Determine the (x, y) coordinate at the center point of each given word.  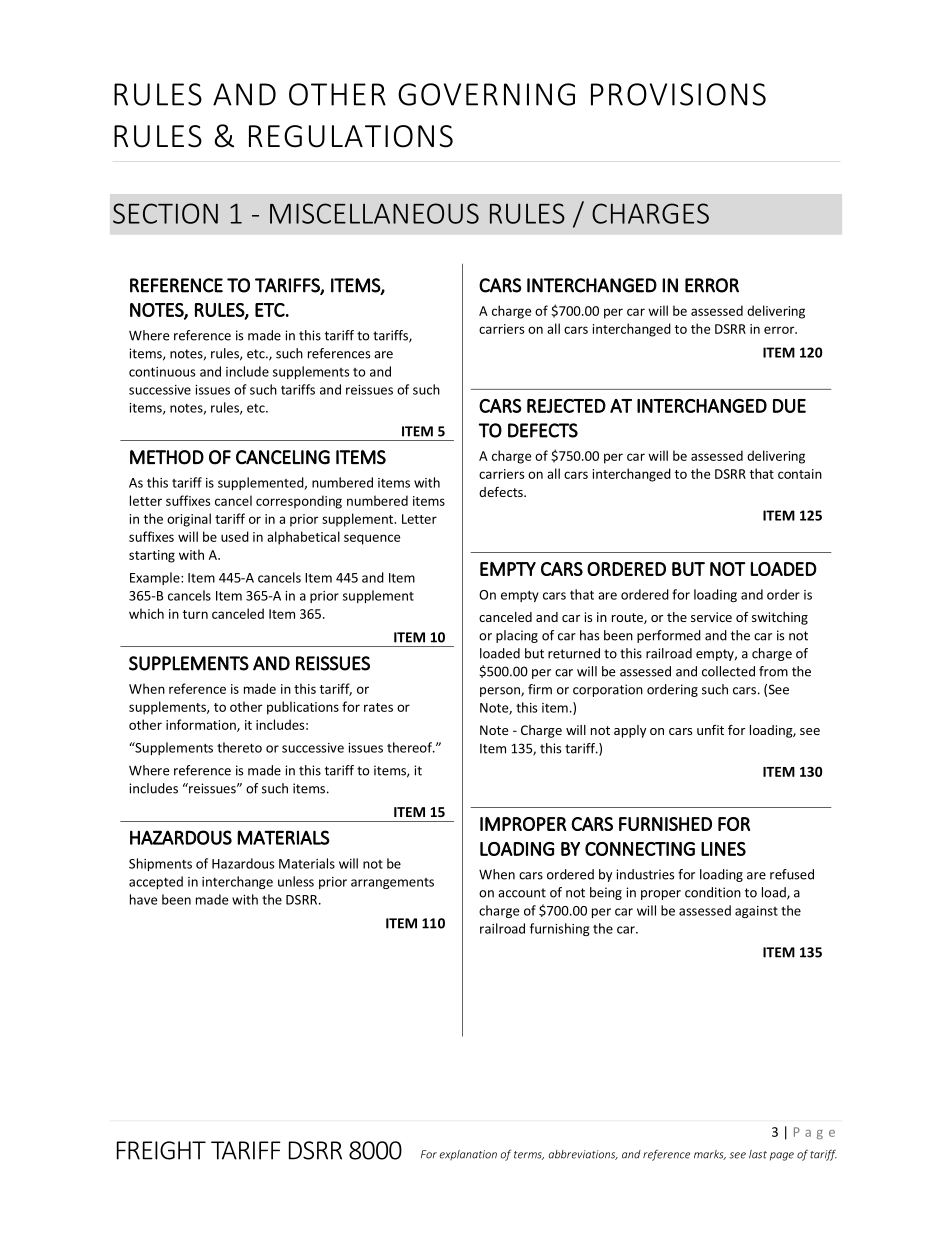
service (711, 617)
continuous (162, 372)
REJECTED (566, 406)
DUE (789, 406)
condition (713, 892)
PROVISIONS (678, 94)
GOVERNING (486, 94)
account (522, 893)
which (146, 613)
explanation (468, 1155)
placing (517, 636)
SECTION (165, 213)
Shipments (160, 864)
